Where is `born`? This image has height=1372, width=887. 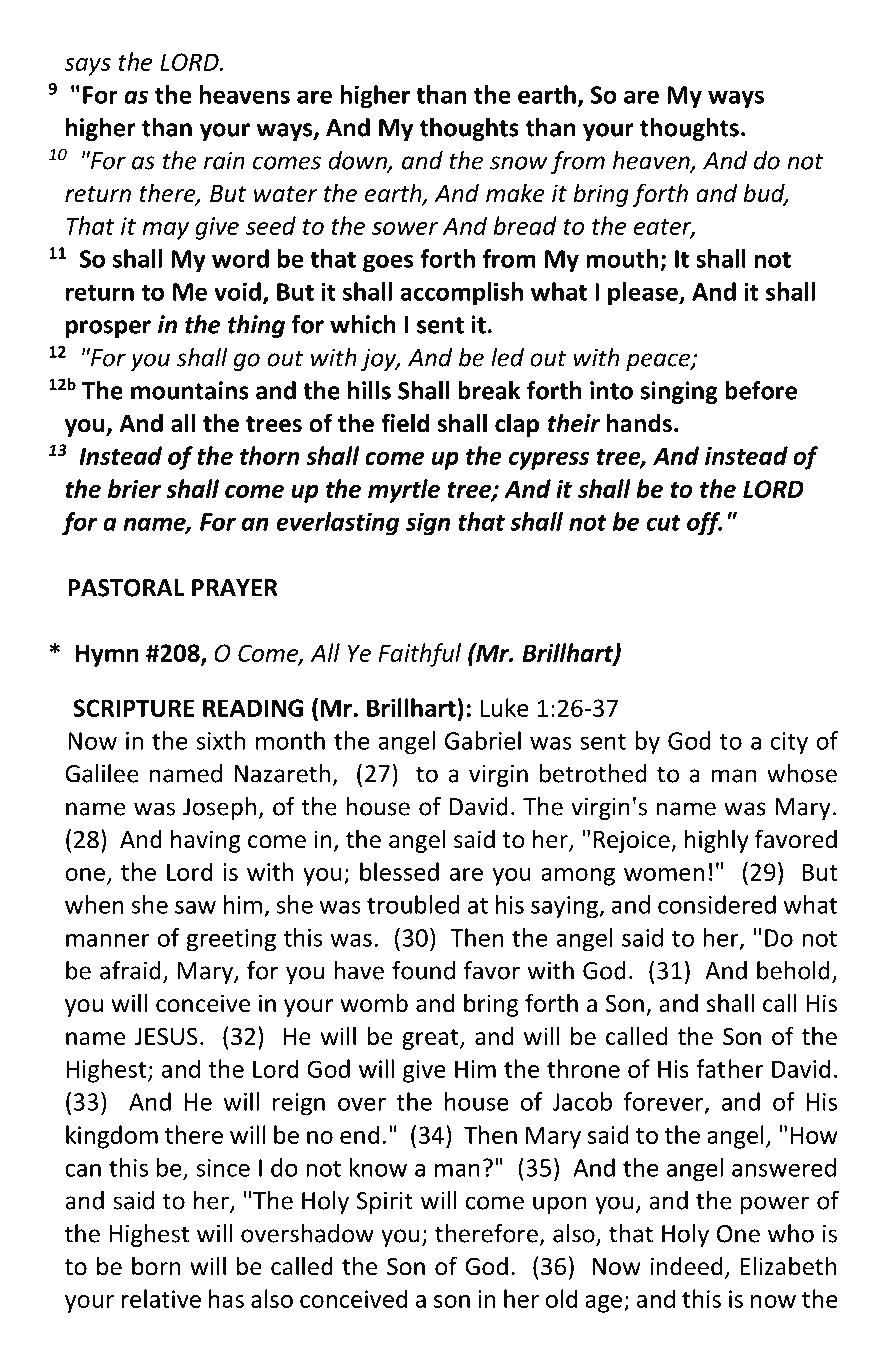
born is located at coordinates (156, 1266).
